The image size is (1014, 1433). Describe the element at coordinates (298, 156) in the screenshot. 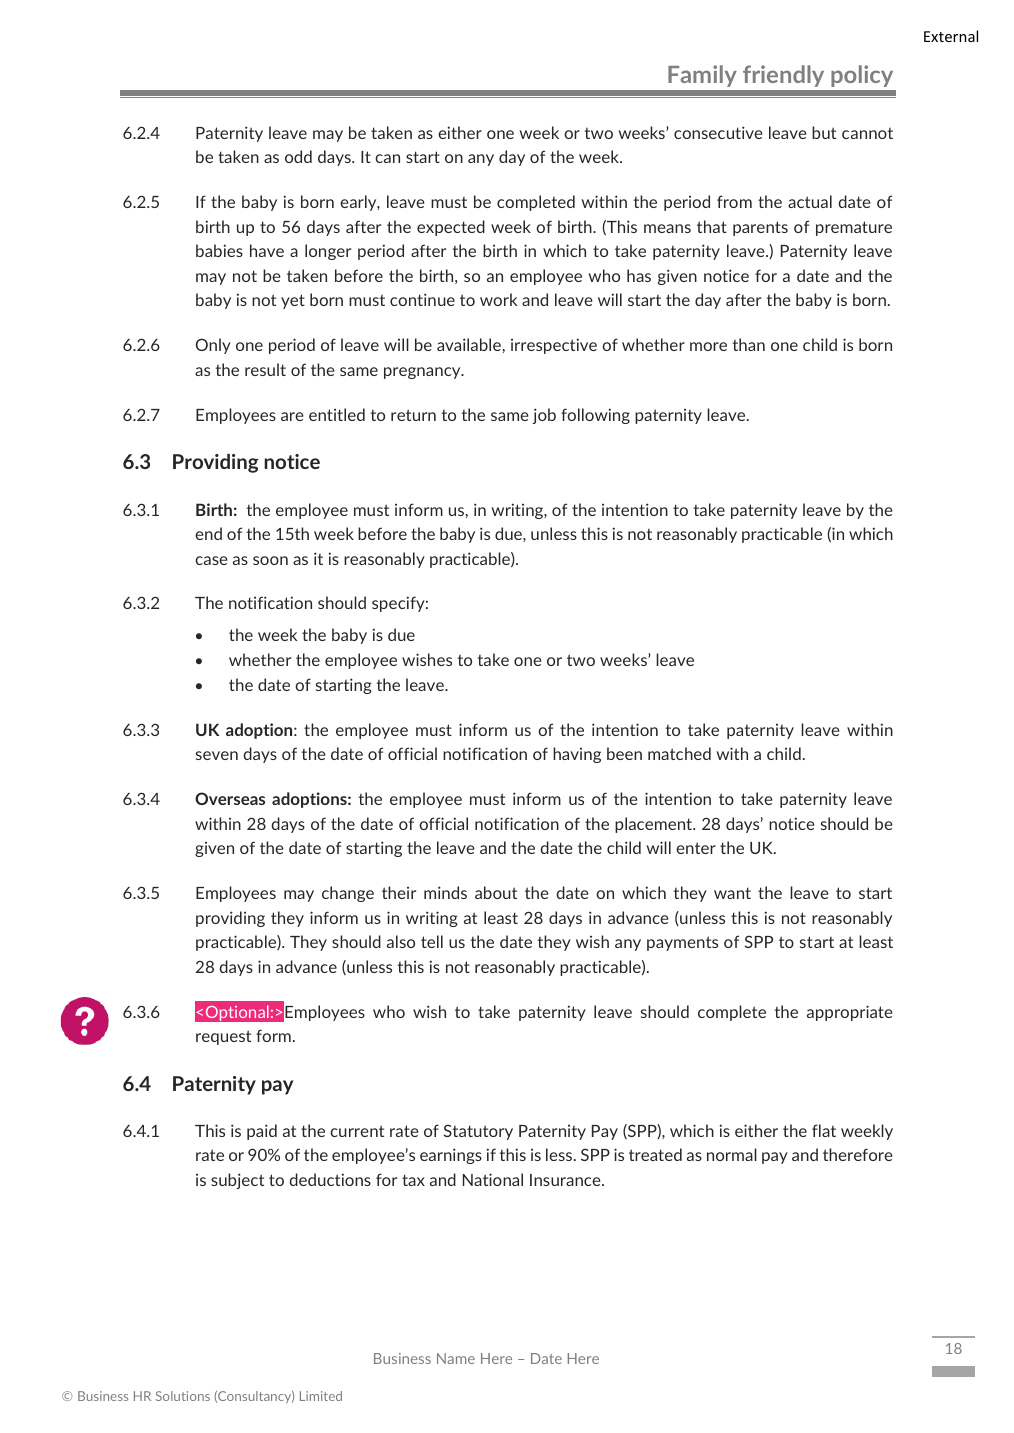

I see `odd` at that location.
